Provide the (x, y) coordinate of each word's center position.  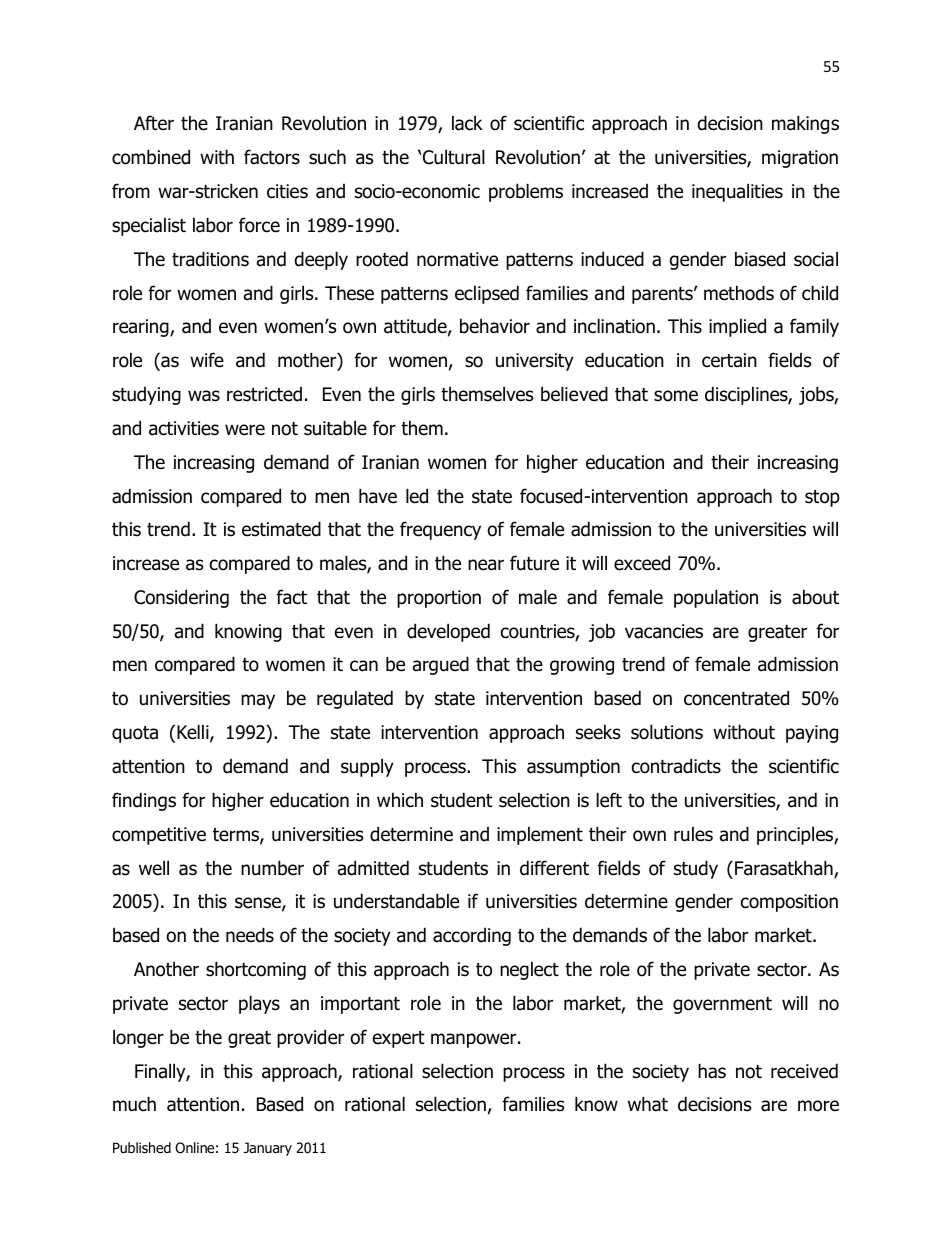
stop (822, 498)
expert (399, 1039)
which (400, 800)
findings (144, 801)
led (417, 496)
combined (151, 157)
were (245, 430)
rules (693, 834)
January (268, 1149)
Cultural (454, 157)
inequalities (737, 192)
